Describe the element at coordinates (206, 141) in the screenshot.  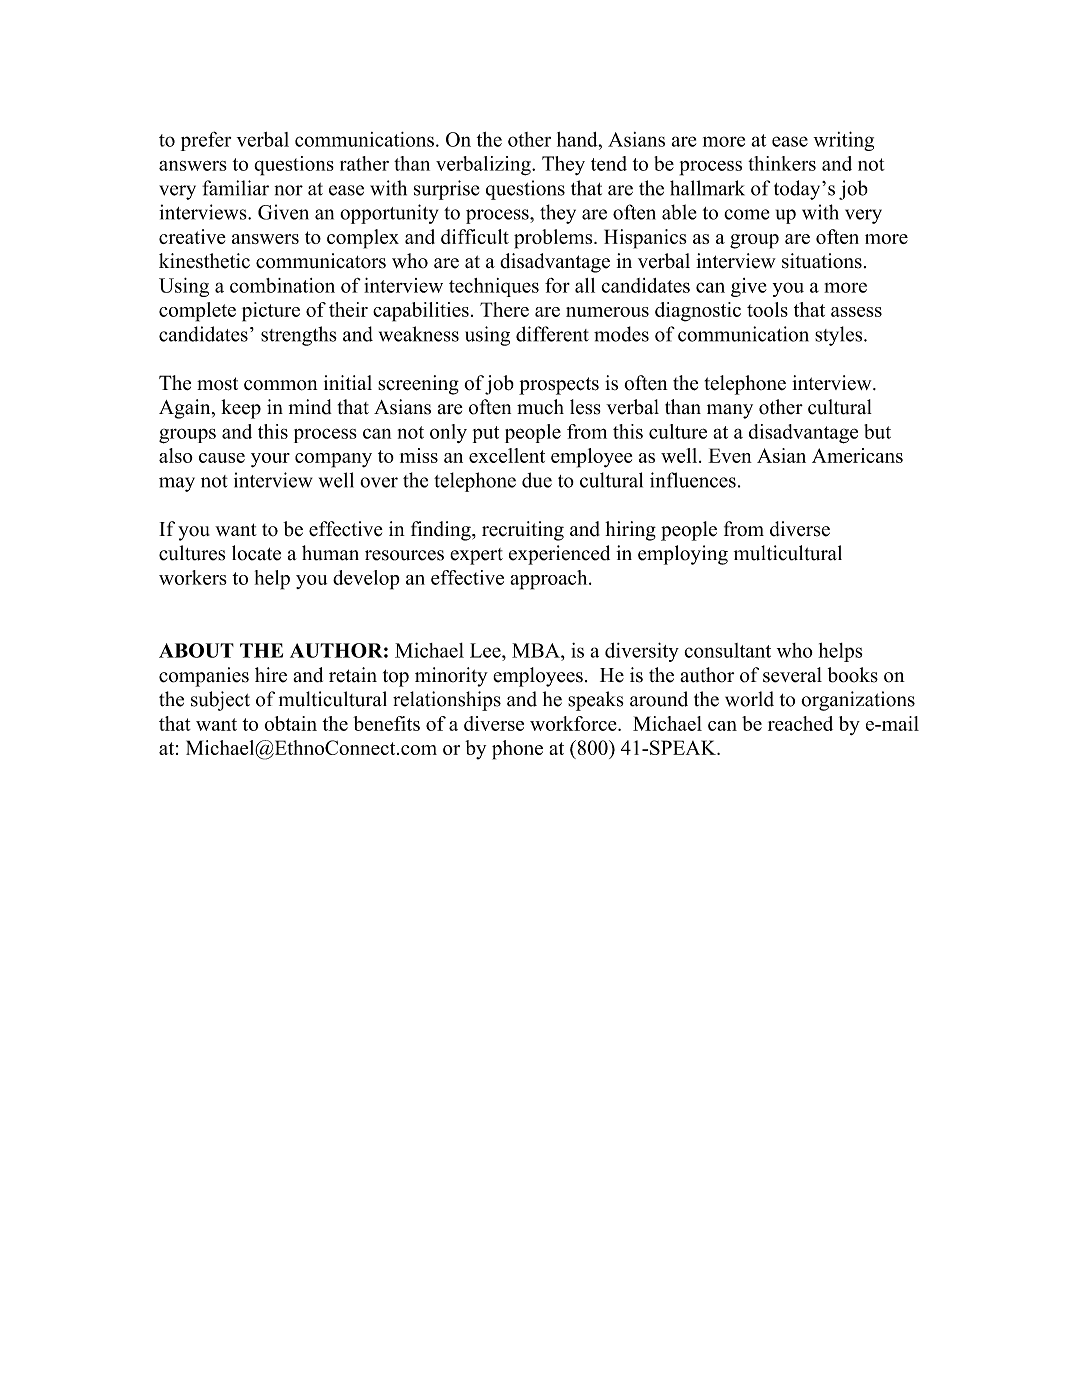
I see `prefer` at that location.
